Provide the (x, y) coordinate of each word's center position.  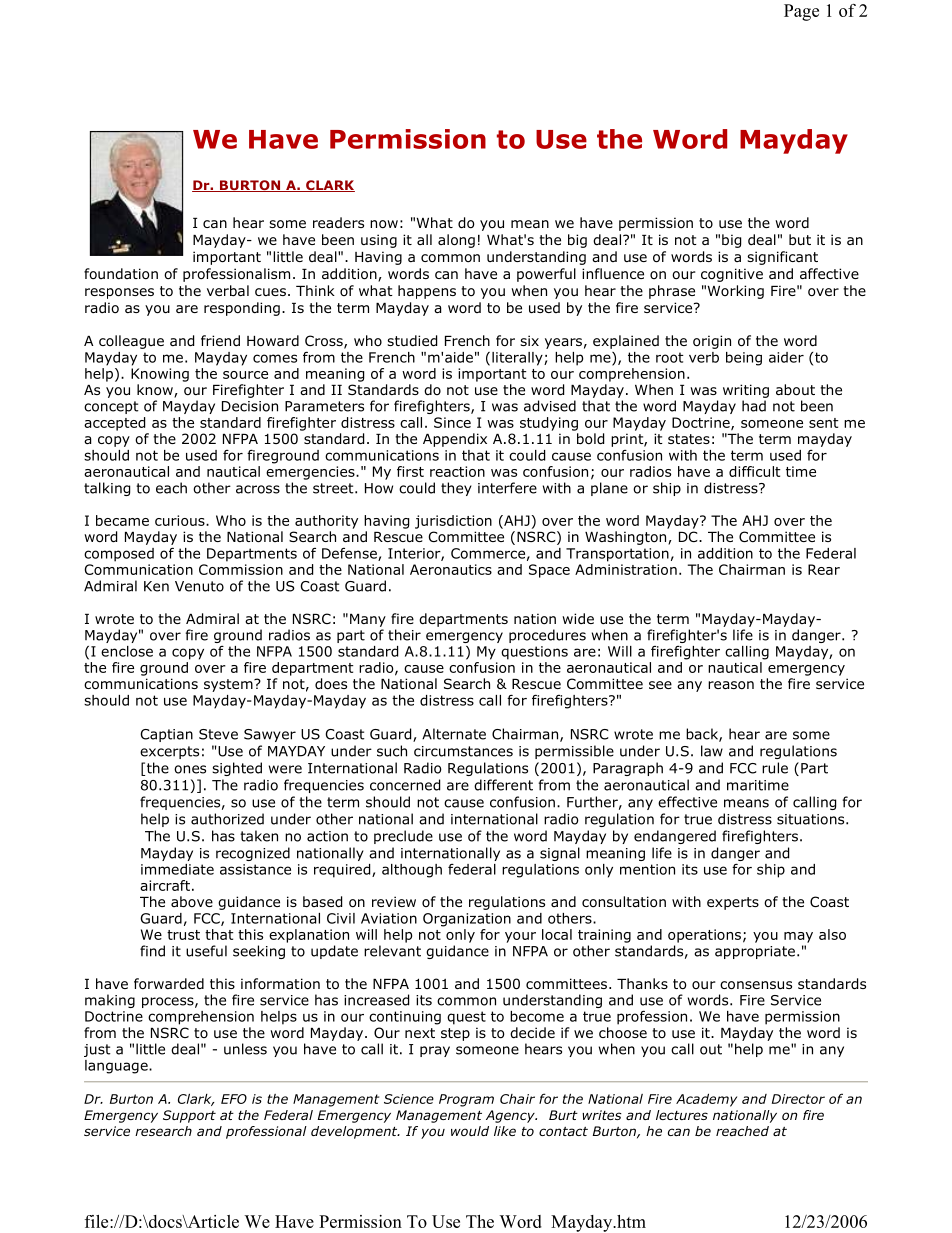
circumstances (463, 751)
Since (452, 422)
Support (189, 1116)
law (712, 751)
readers (338, 222)
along (456, 241)
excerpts (169, 752)
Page (801, 12)
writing (746, 391)
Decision (250, 406)
